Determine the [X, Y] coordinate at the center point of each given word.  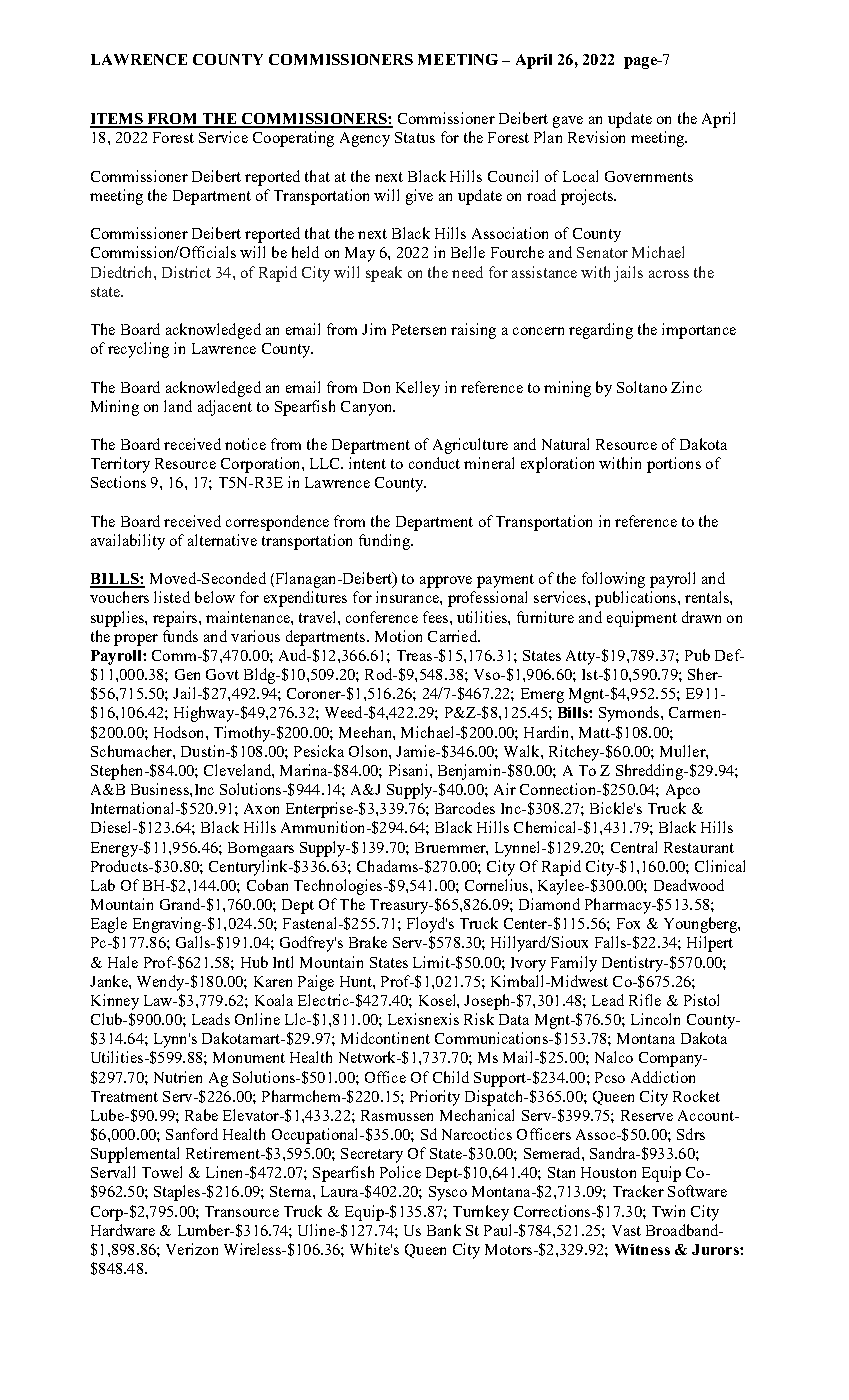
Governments [649, 176]
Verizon [192, 1249]
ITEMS [117, 120]
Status [415, 137]
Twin [668, 1211]
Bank [444, 1230]
